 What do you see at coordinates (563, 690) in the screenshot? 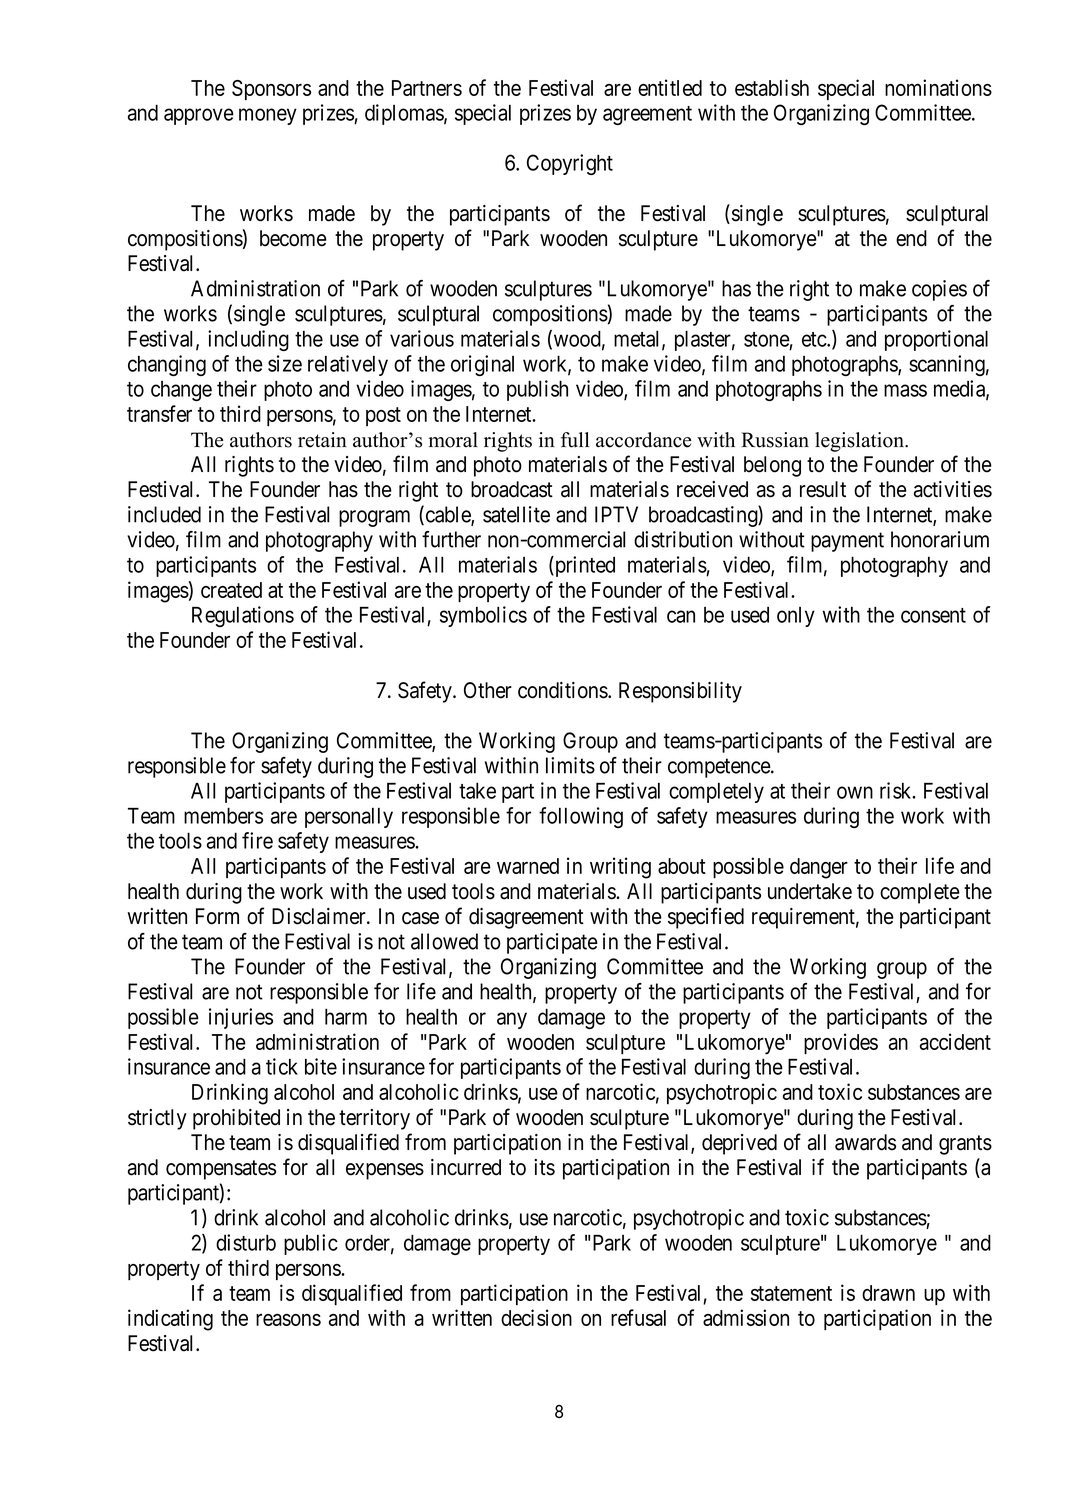
I see `conditions` at bounding box center [563, 690].
